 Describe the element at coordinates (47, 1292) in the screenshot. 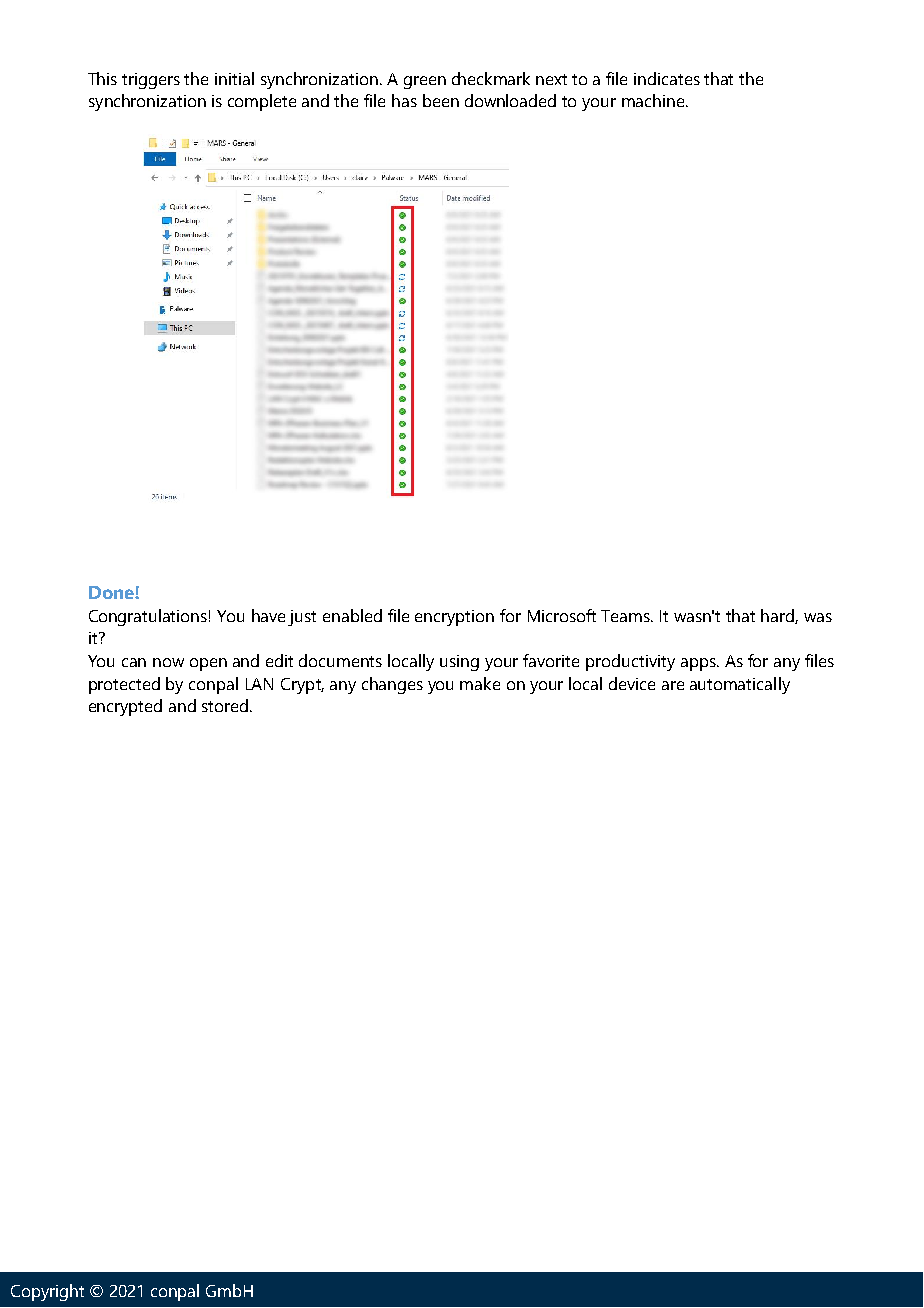

I see `Copyright` at that location.
